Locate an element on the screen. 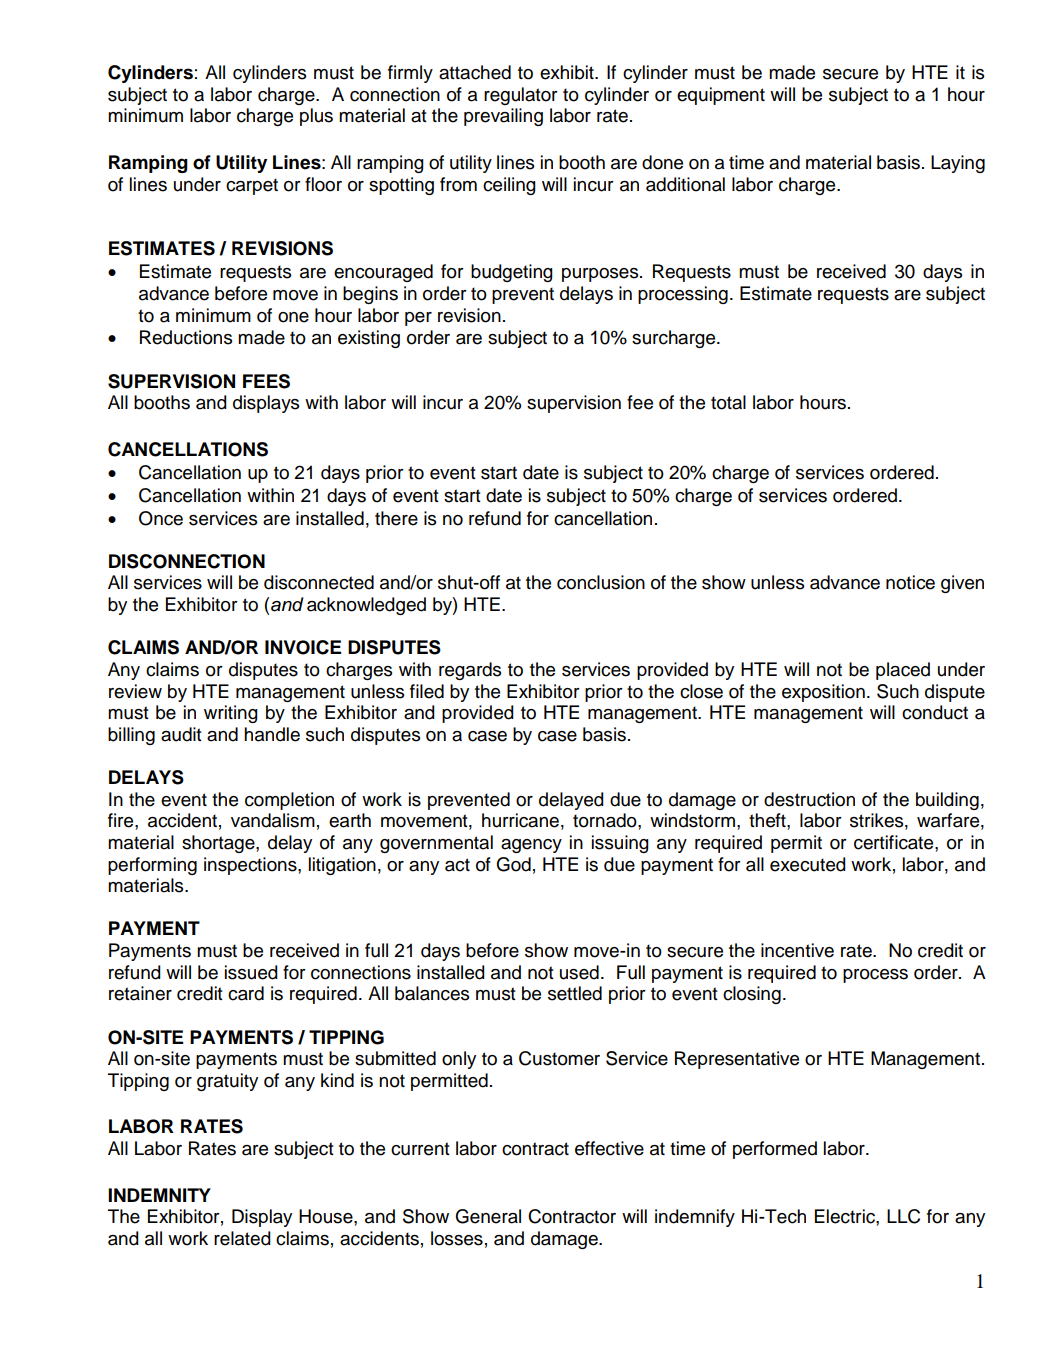 This screenshot has height=1354, width=1047. notice is located at coordinates (910, 582).
